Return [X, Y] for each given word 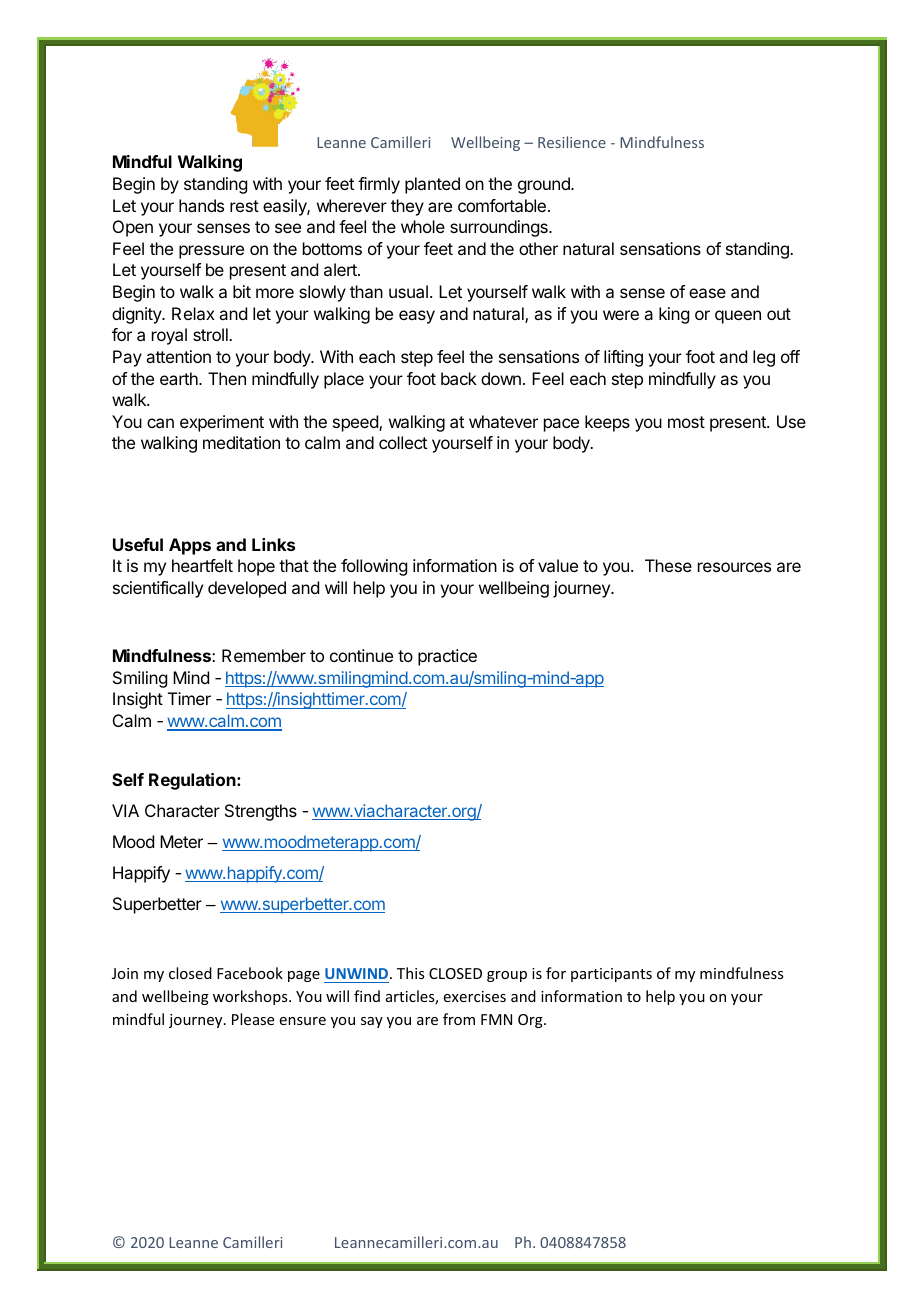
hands [201, 205]
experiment [222, 423]
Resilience [572, 142]
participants [611, 975]
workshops [251, 997]
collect [403, 442]
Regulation [193, 781]
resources [734, 567]
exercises [475, 996]
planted [432, 185]
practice [447, 657]
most [686, 422]
